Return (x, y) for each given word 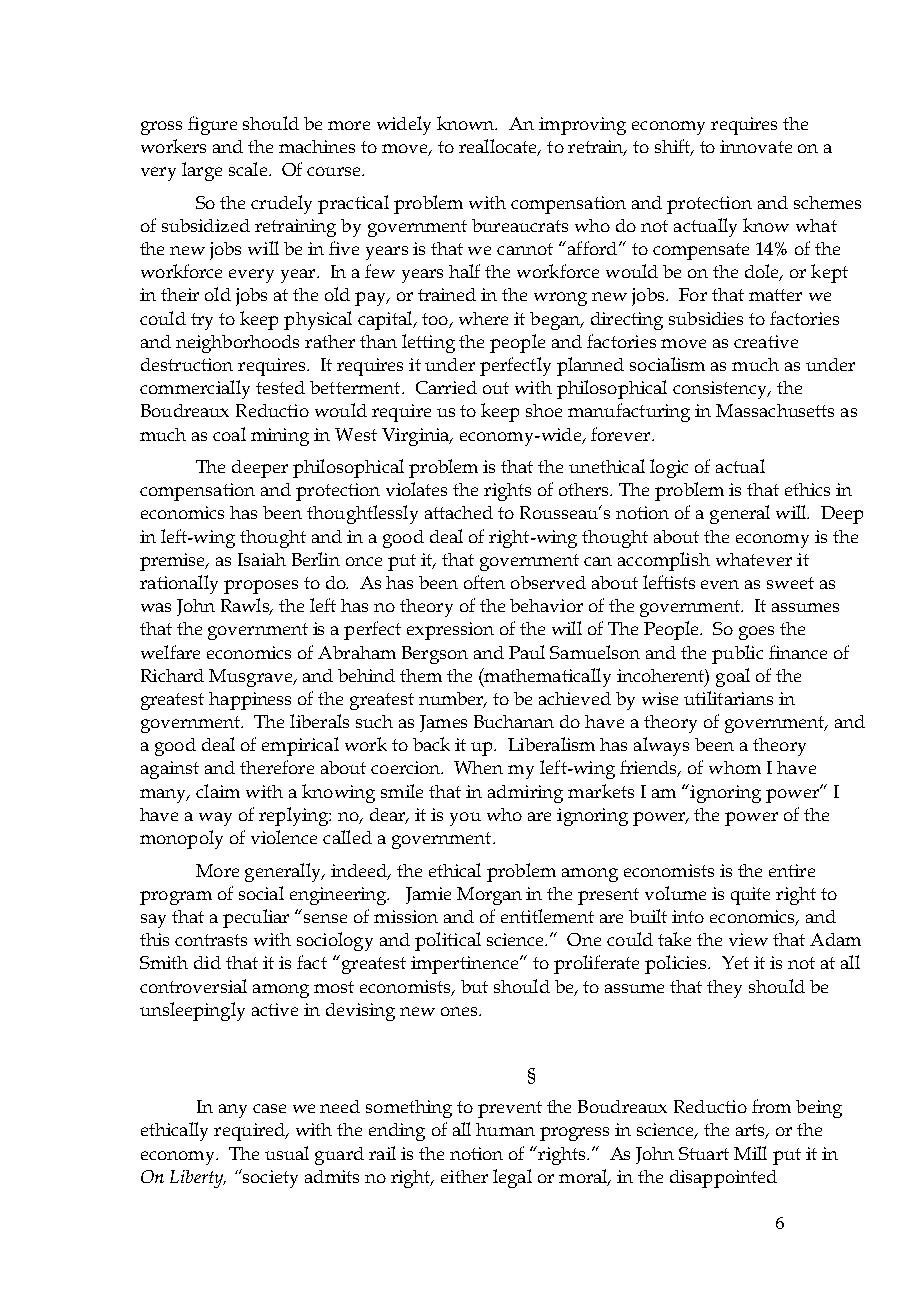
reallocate (499, 147)
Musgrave (252, 678)
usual (287, 1153)
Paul (527, 652)
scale (248, 169)
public (737, 654)
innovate (756, 146)
